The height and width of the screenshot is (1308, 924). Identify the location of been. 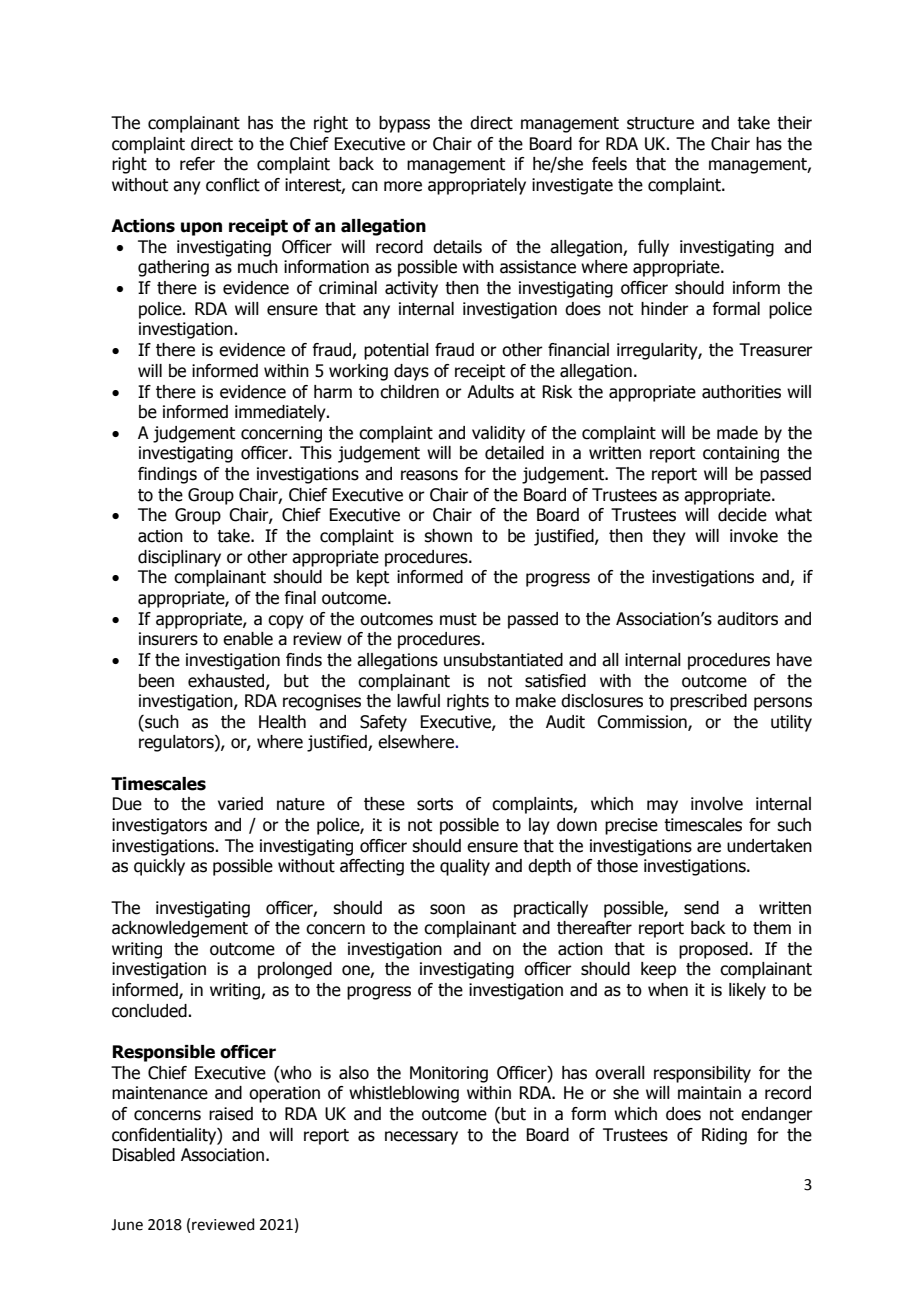
(156, 681).
